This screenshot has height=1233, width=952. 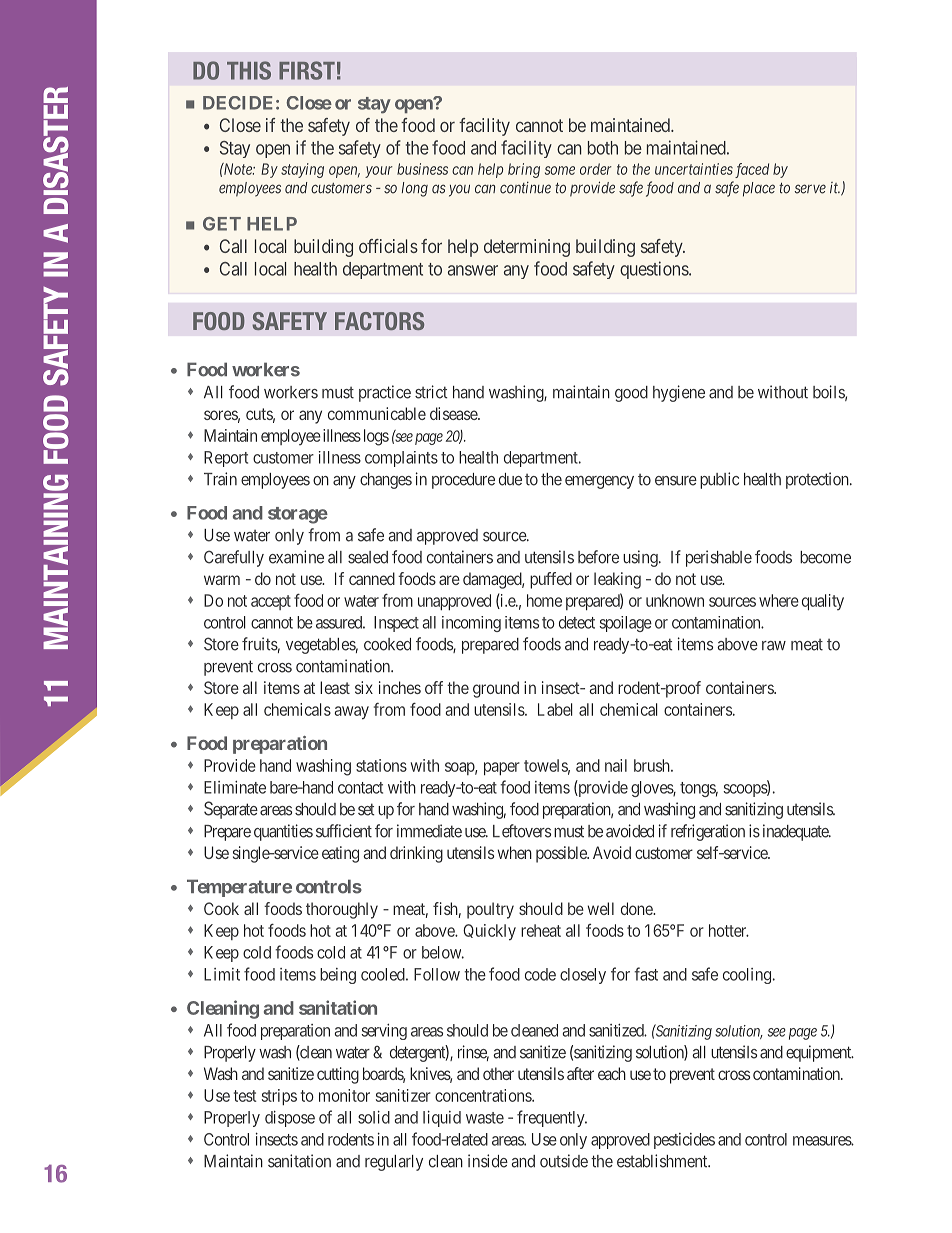 What do you see at coordinates (510, 479) in the screenshot?
I see `due` at bounding box center [510, 479].
